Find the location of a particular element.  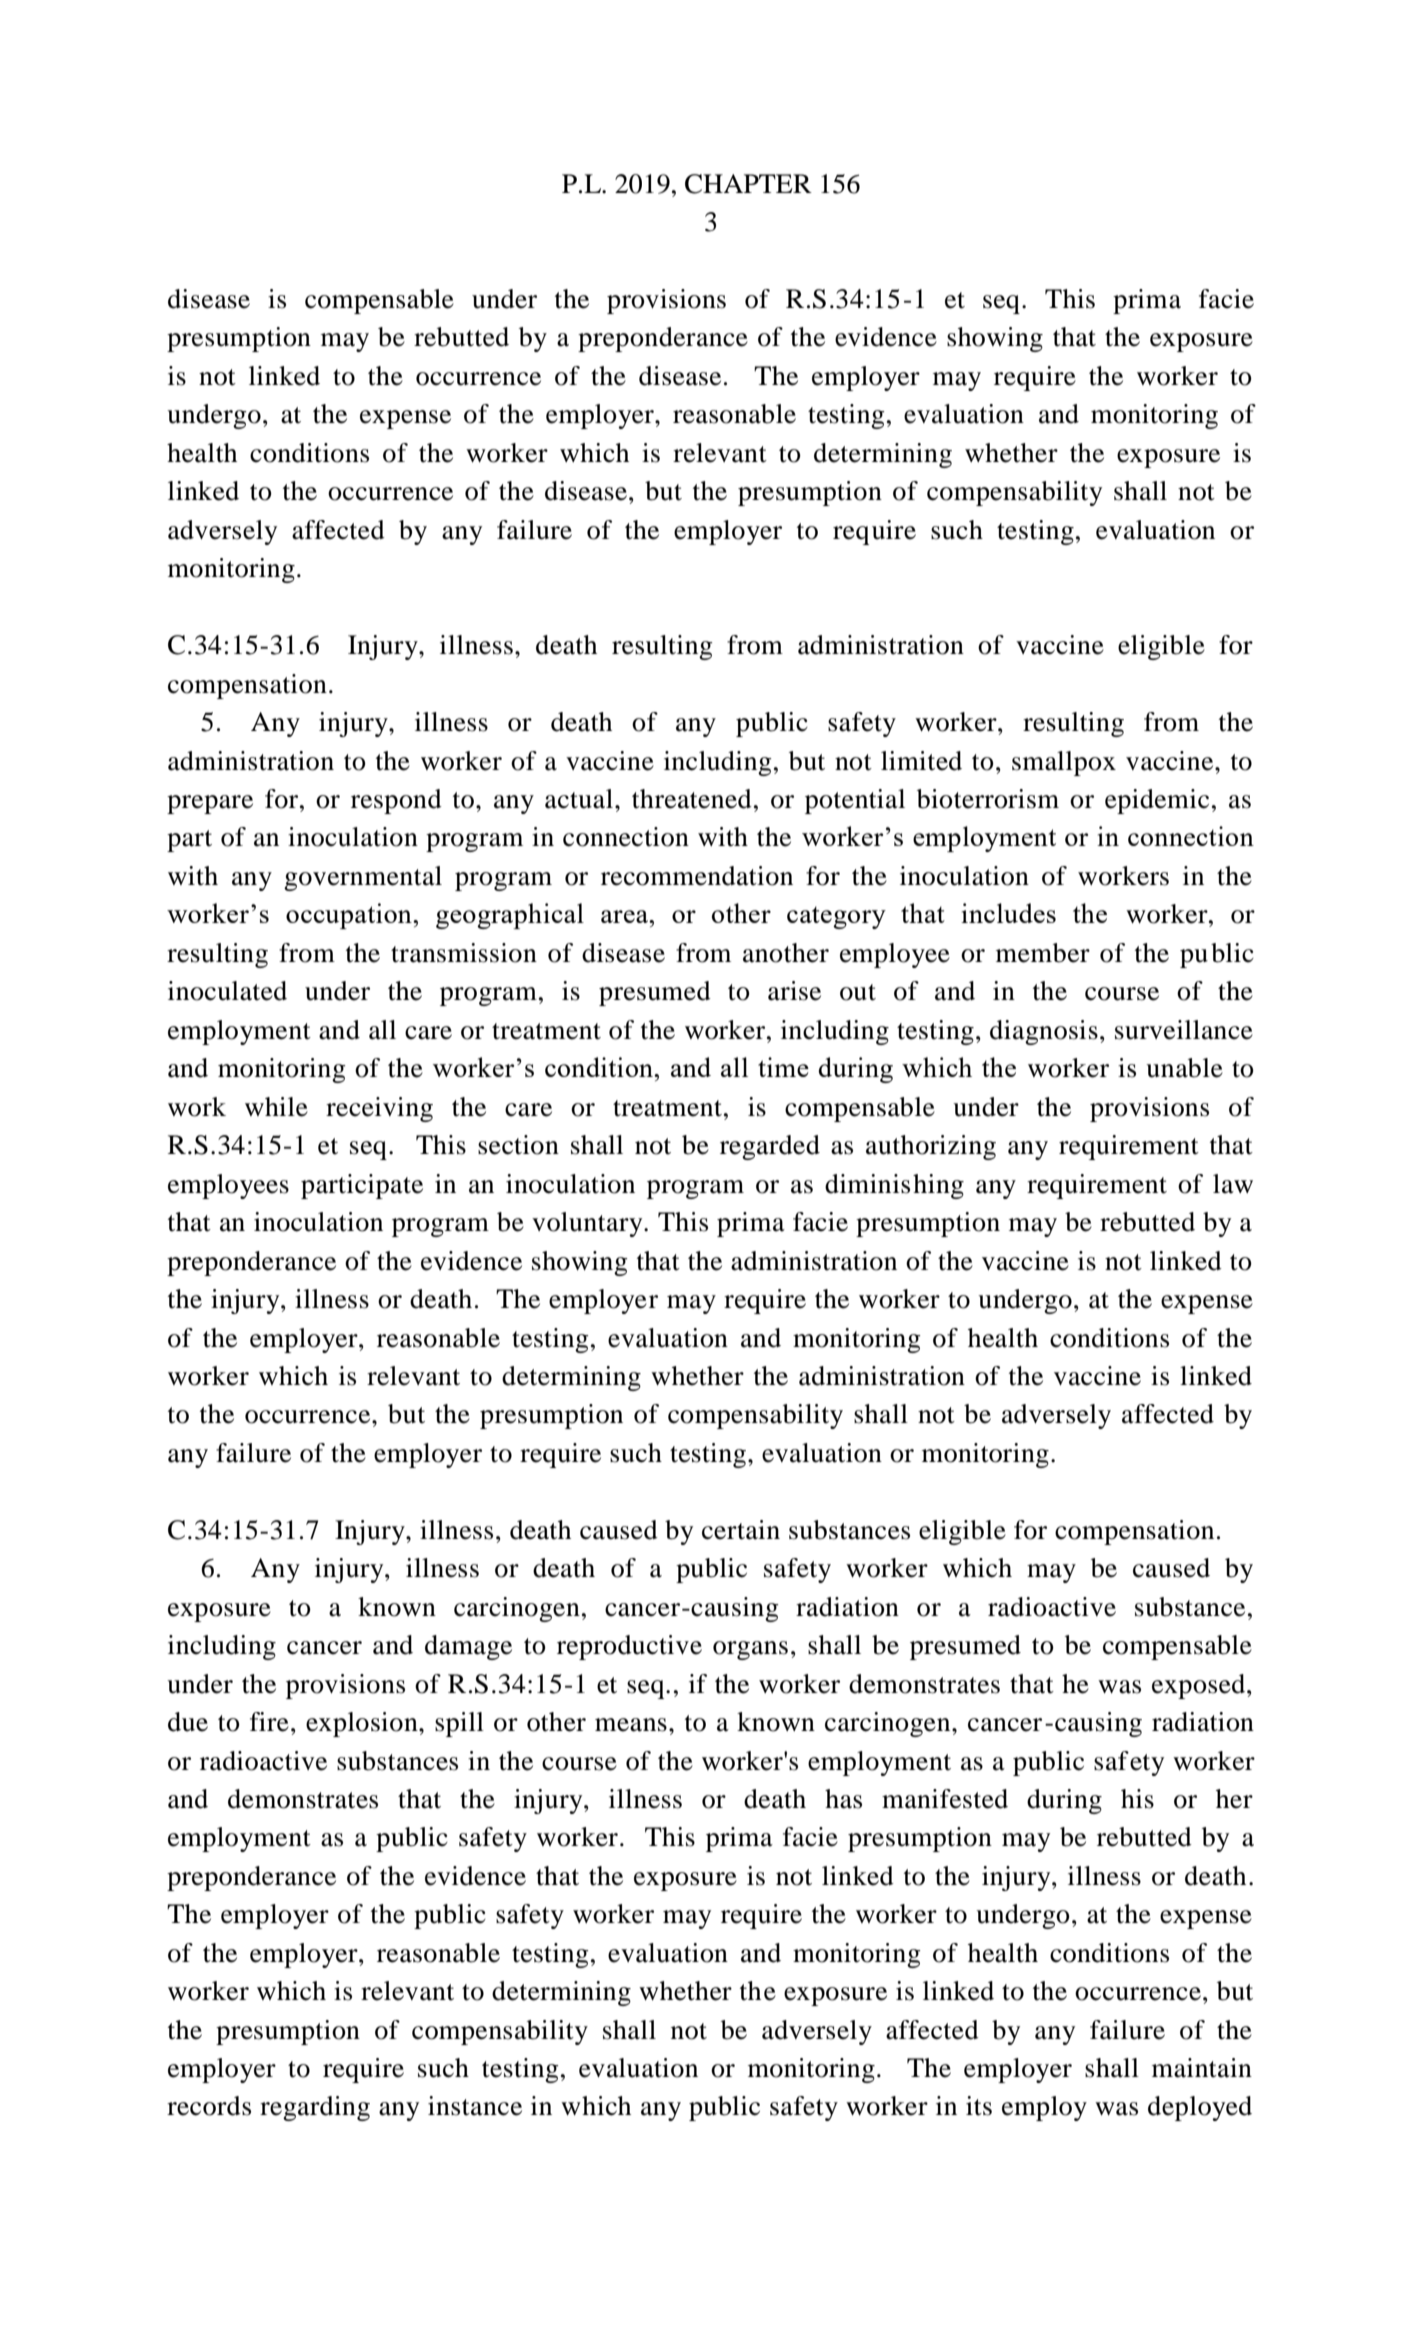

limited is located at coordinates (921, 761).
